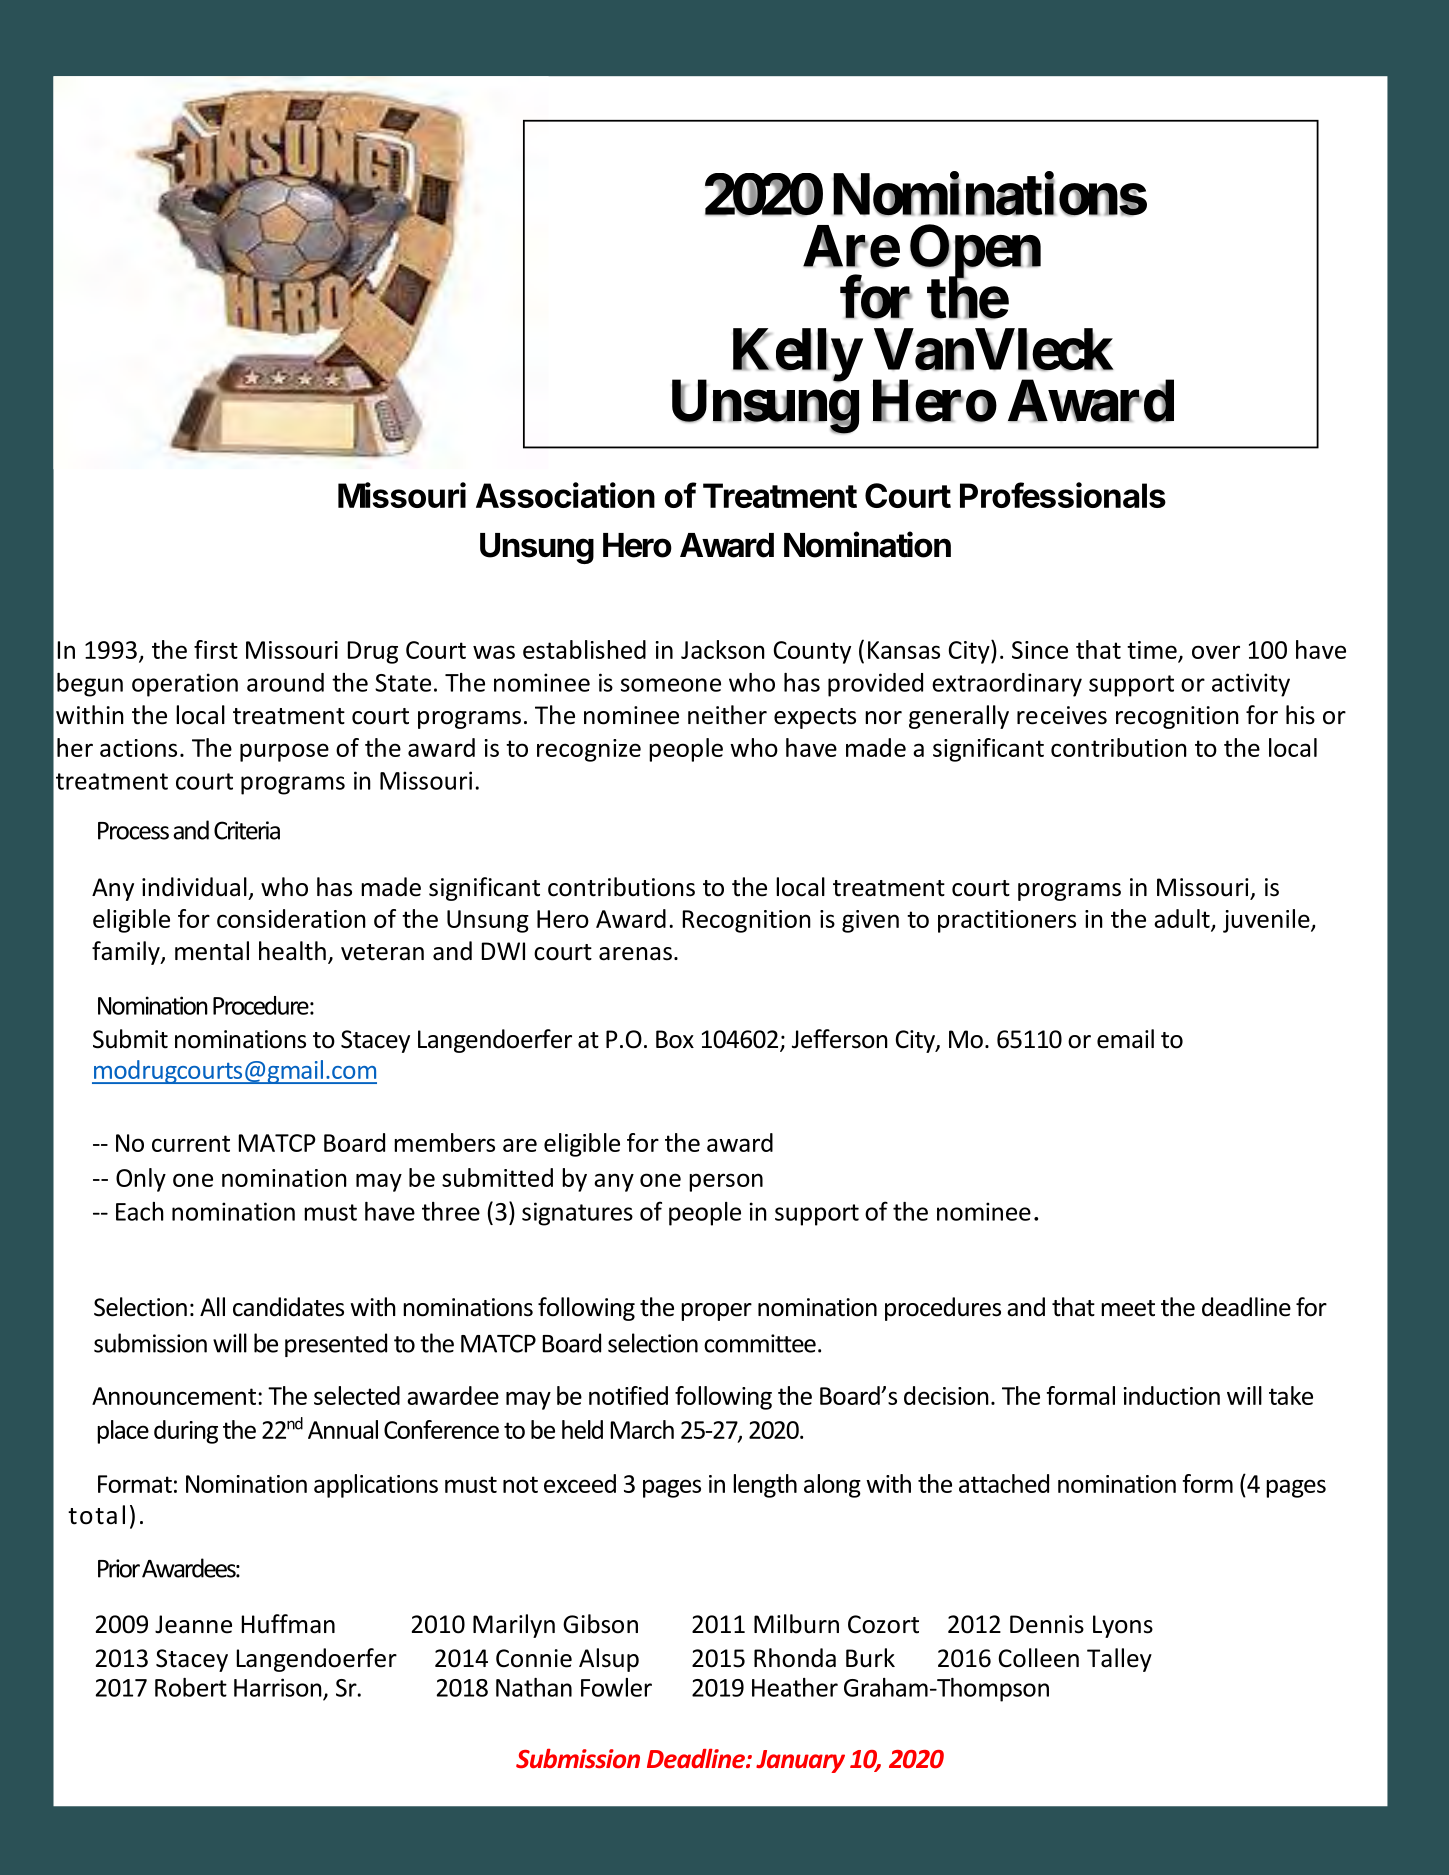 This screenshot has width=1449, height=1875. What do you see at coordinates (1152, 650) in the screenshot?
I see `time` at bounding box center [1152, 650].
